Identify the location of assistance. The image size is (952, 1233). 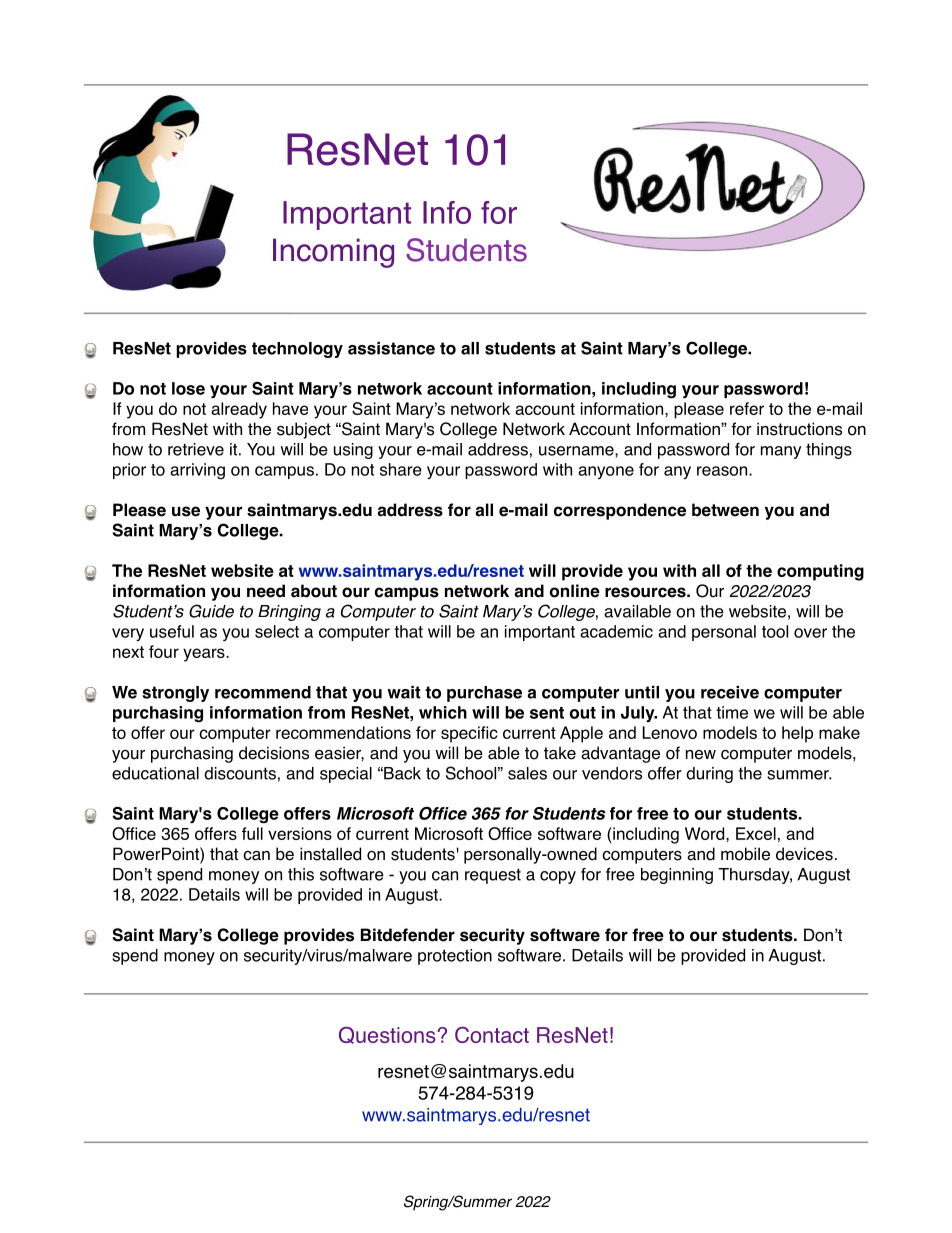
(391, 348).
